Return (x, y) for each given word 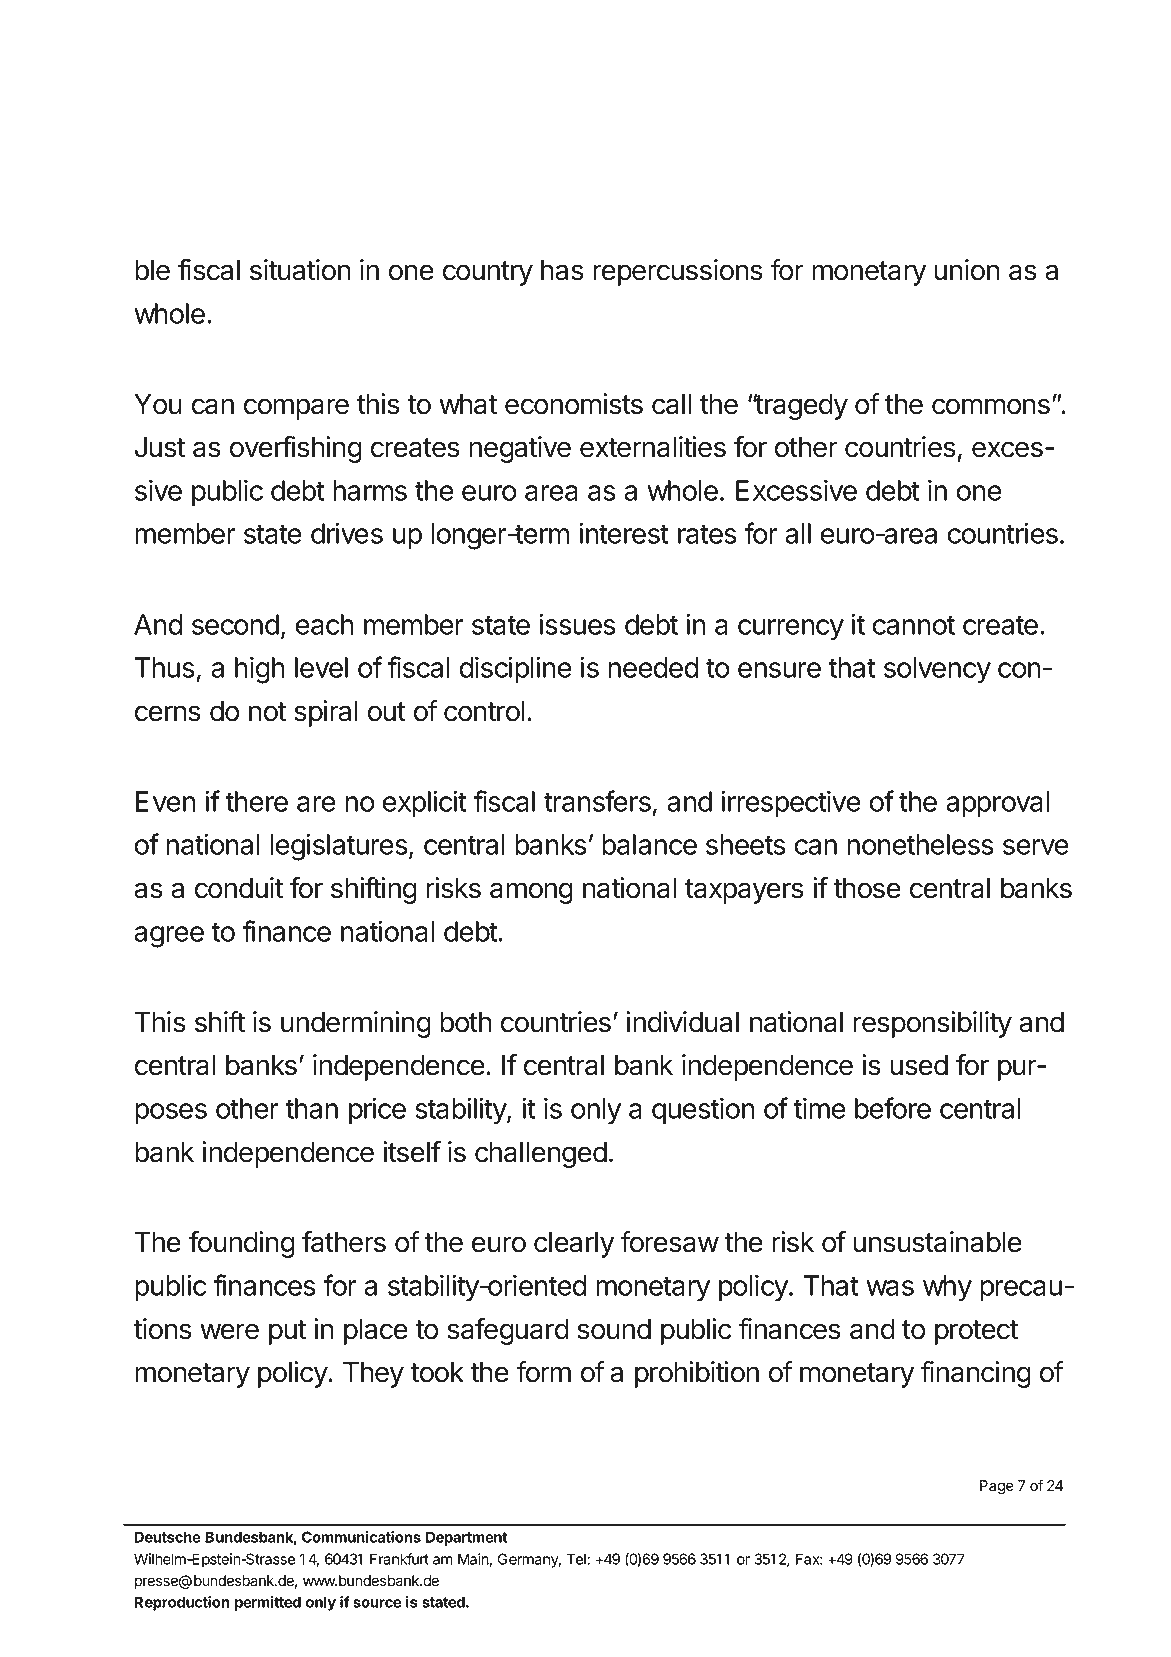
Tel (577, 1559)
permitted (268, 1603)
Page (997, 1487)
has (562, 270)
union (967, 270)
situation (300, 270)
